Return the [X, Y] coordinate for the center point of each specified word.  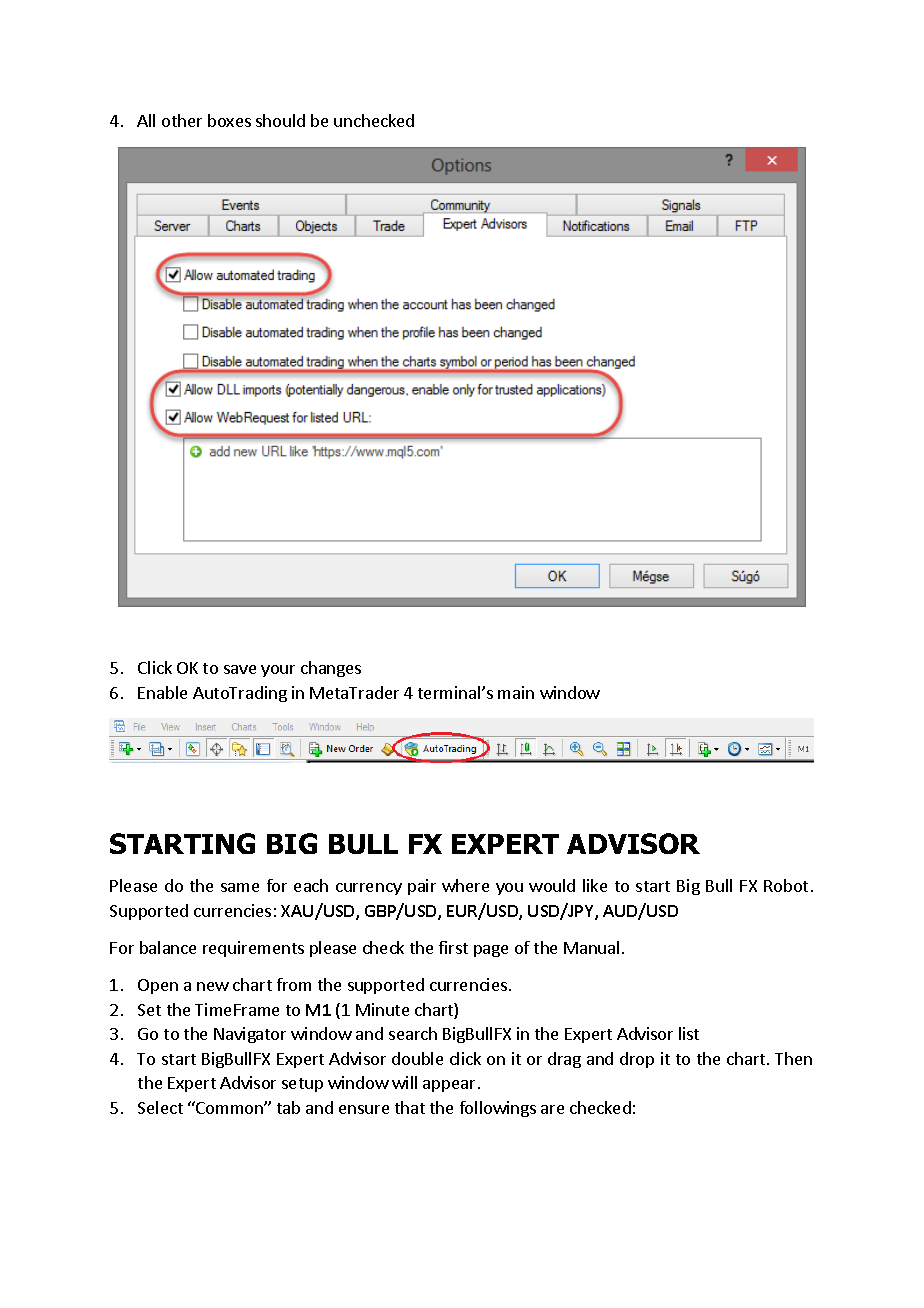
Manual [591, 947]
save [240, 669]
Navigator [250, 1035]
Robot [786, 885]
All [146, 120]
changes [331, 669]
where [465, 885]
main [516, 692]
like [595, 885]
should [280, 120]
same [240, 887]
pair [422, 887]
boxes [229, 120]
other [182, 120]
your [278, 671]
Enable [162, 692]
